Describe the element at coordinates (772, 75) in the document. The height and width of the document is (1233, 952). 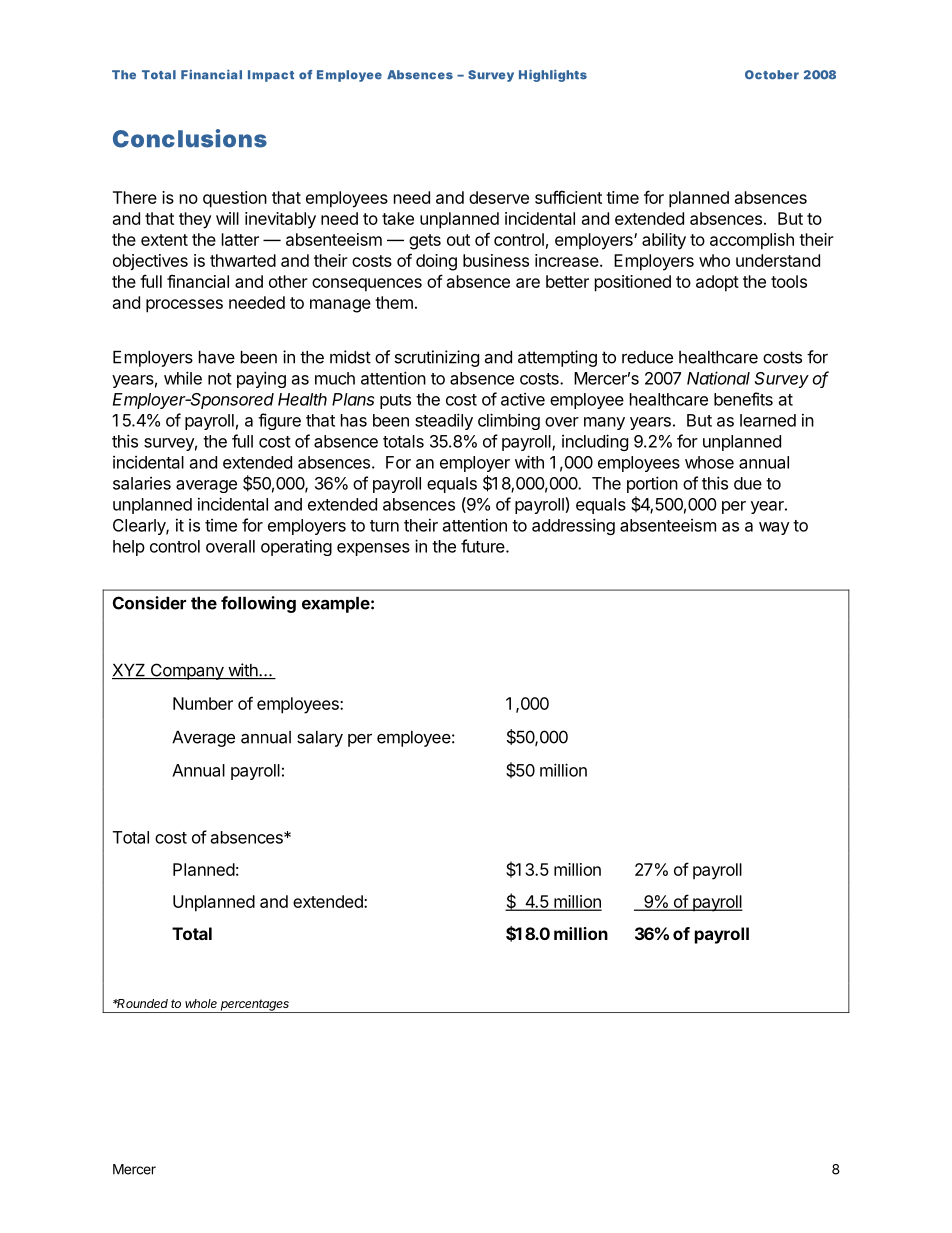
I see `October` at that location.
